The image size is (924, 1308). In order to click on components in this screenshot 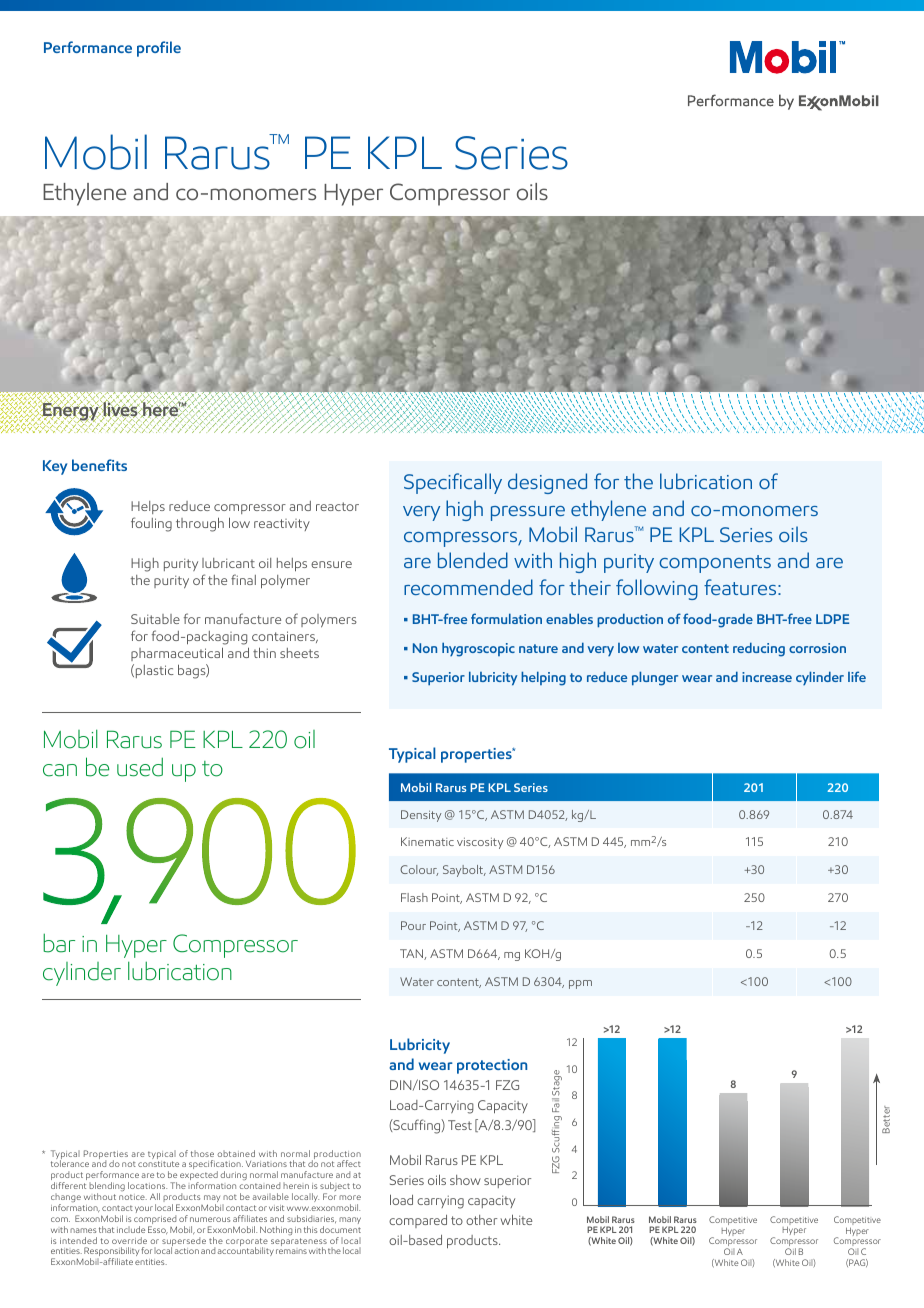, I will do `click(715, 564)`.
